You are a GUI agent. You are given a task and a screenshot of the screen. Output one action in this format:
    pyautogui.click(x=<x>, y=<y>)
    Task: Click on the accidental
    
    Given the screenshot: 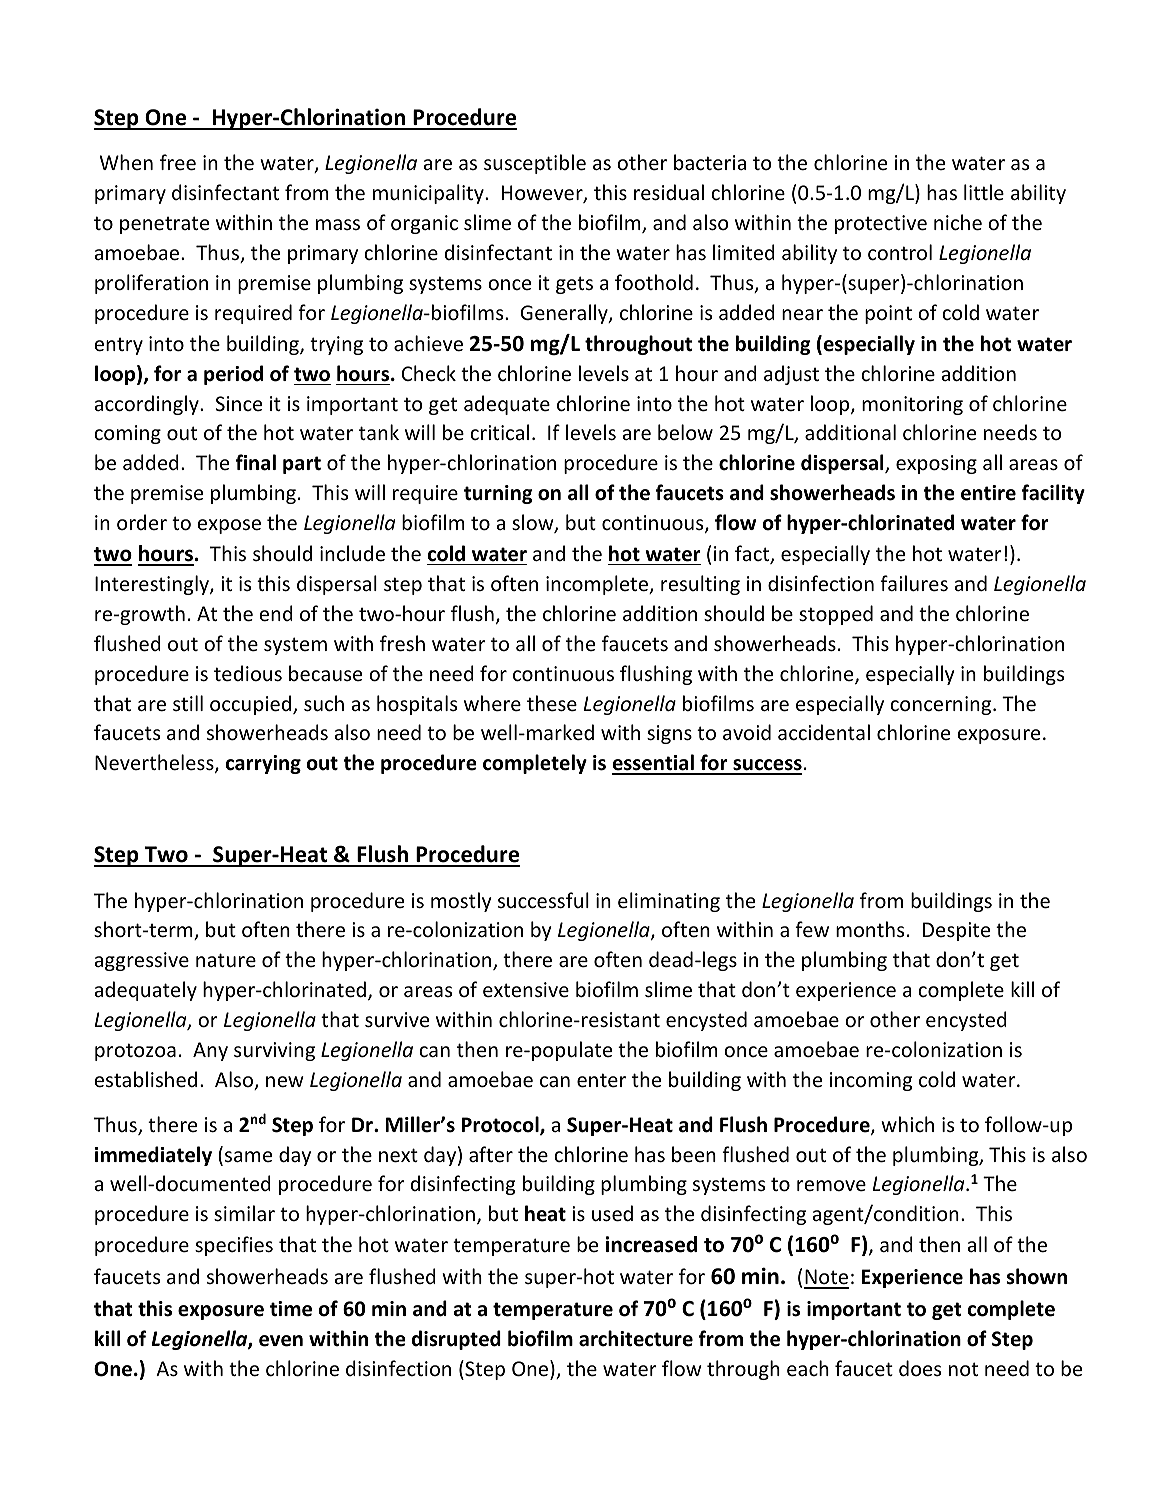 What is the action you would take?
    pyautogui.click(x=824, y=732)
